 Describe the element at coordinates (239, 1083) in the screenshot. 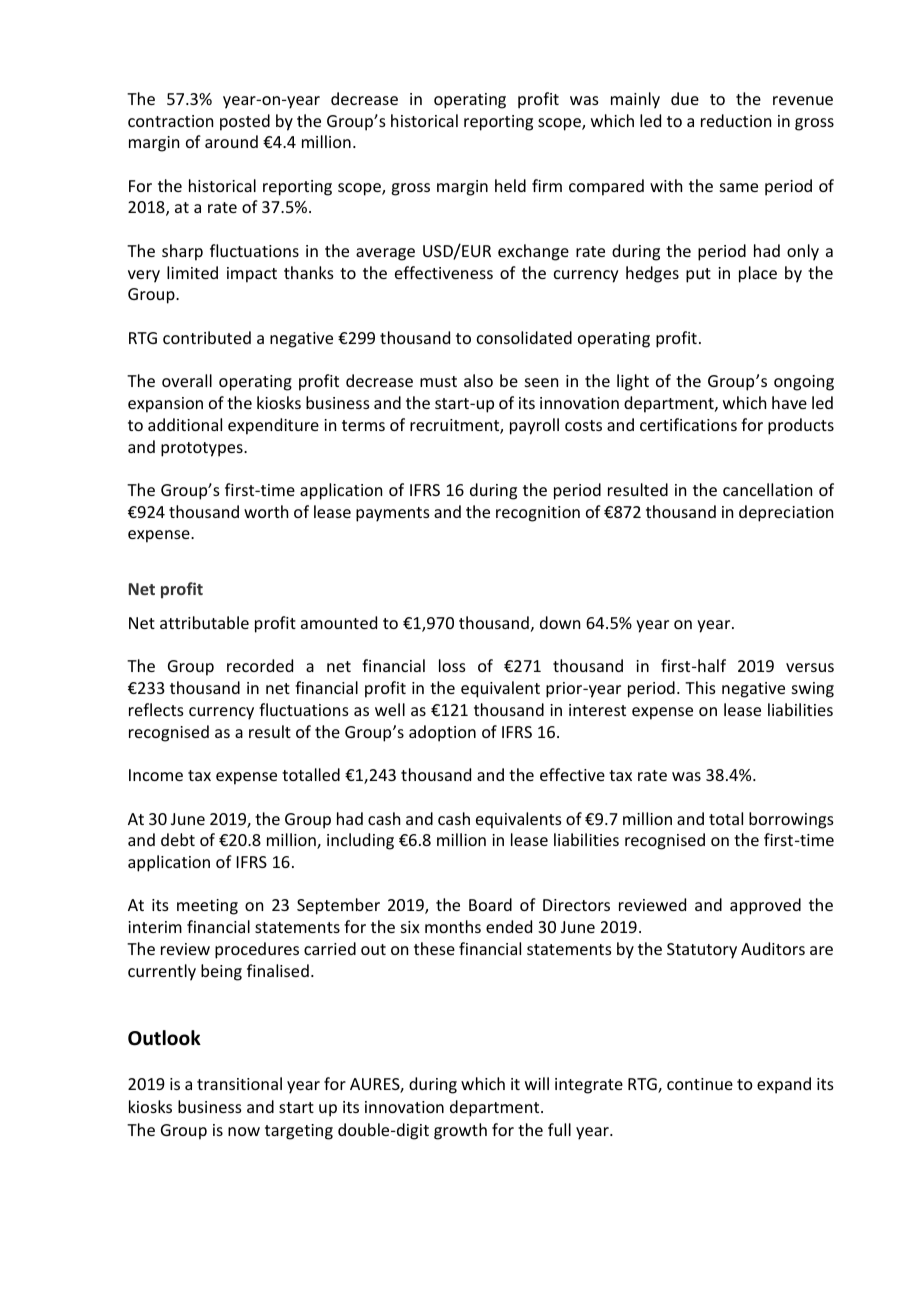

I see `transitional` at that location.
